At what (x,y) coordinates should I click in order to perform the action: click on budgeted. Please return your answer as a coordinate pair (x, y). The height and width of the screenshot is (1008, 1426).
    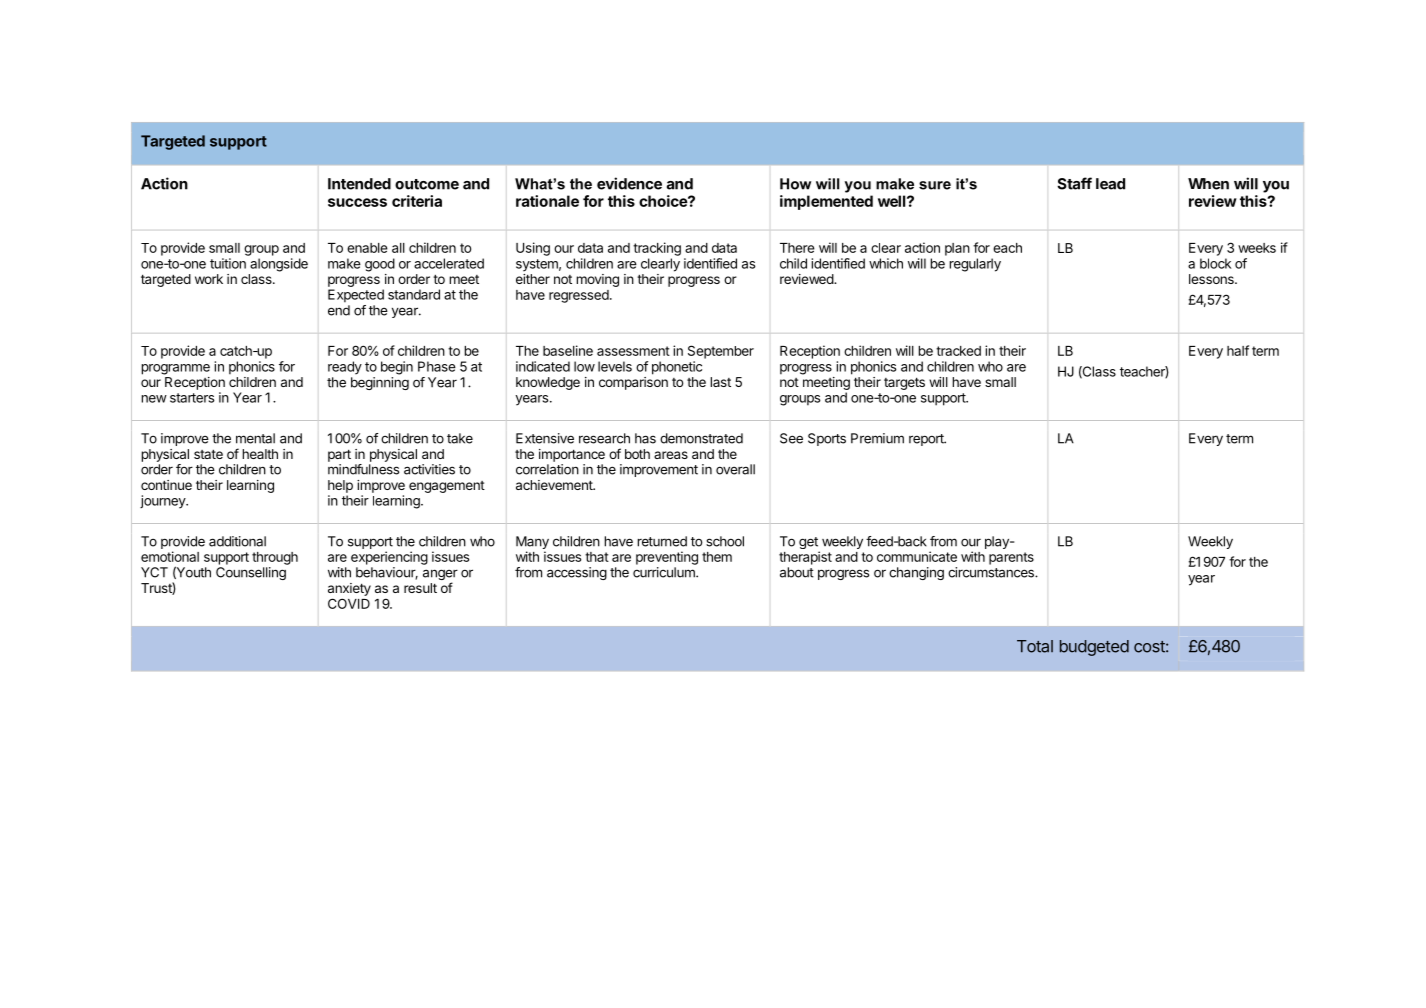
    Looking at the image, I should click on (1094, 648).
